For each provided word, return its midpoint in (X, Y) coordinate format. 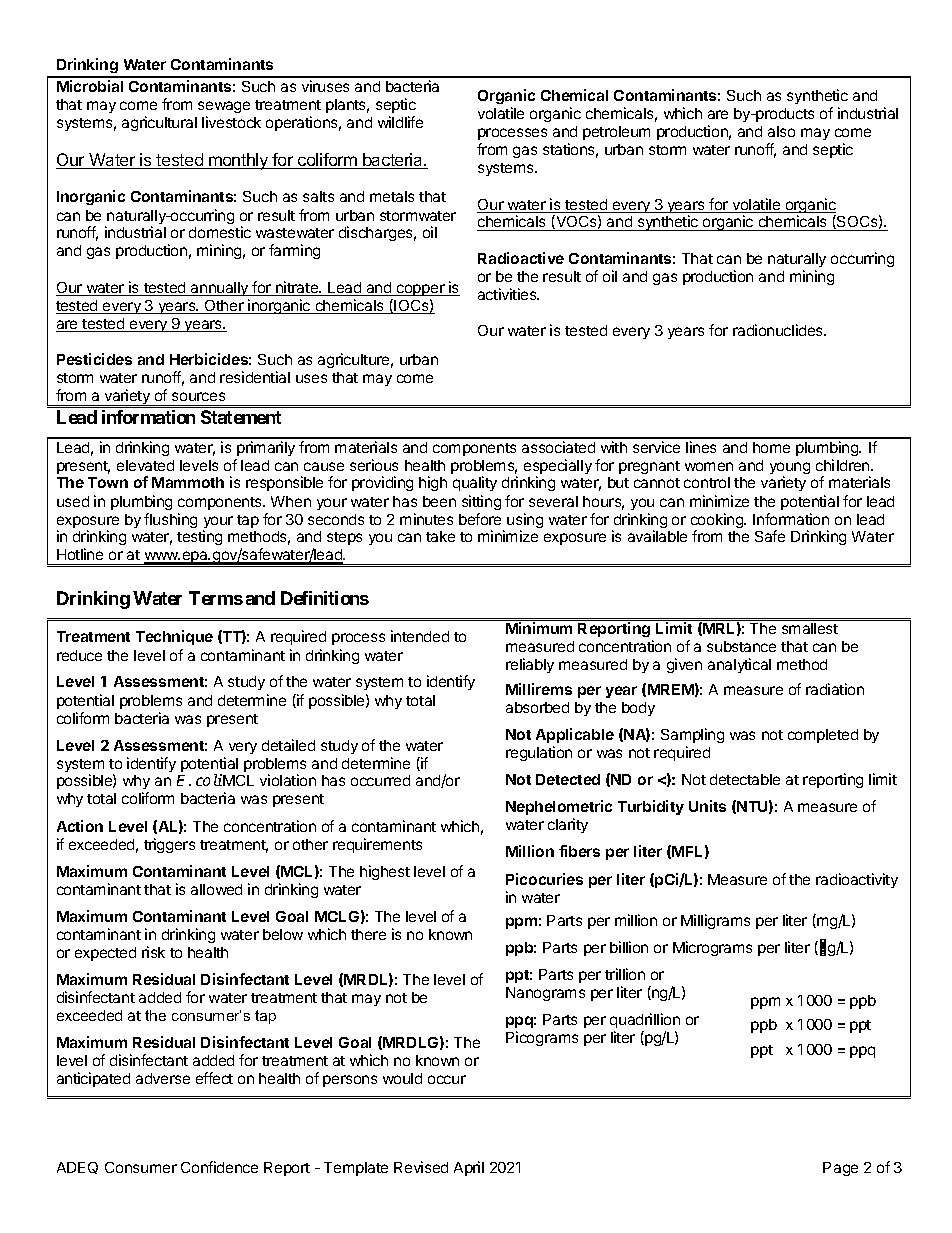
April (469, 1168)
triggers (169, 845)
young (790, 469)
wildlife (400, 122)
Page (840, 1169)
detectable (745, 779)
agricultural (159, 123)
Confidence (219, 1167)
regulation (539, 753)
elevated (145, 465)
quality (475, 483)
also (781, 131)
